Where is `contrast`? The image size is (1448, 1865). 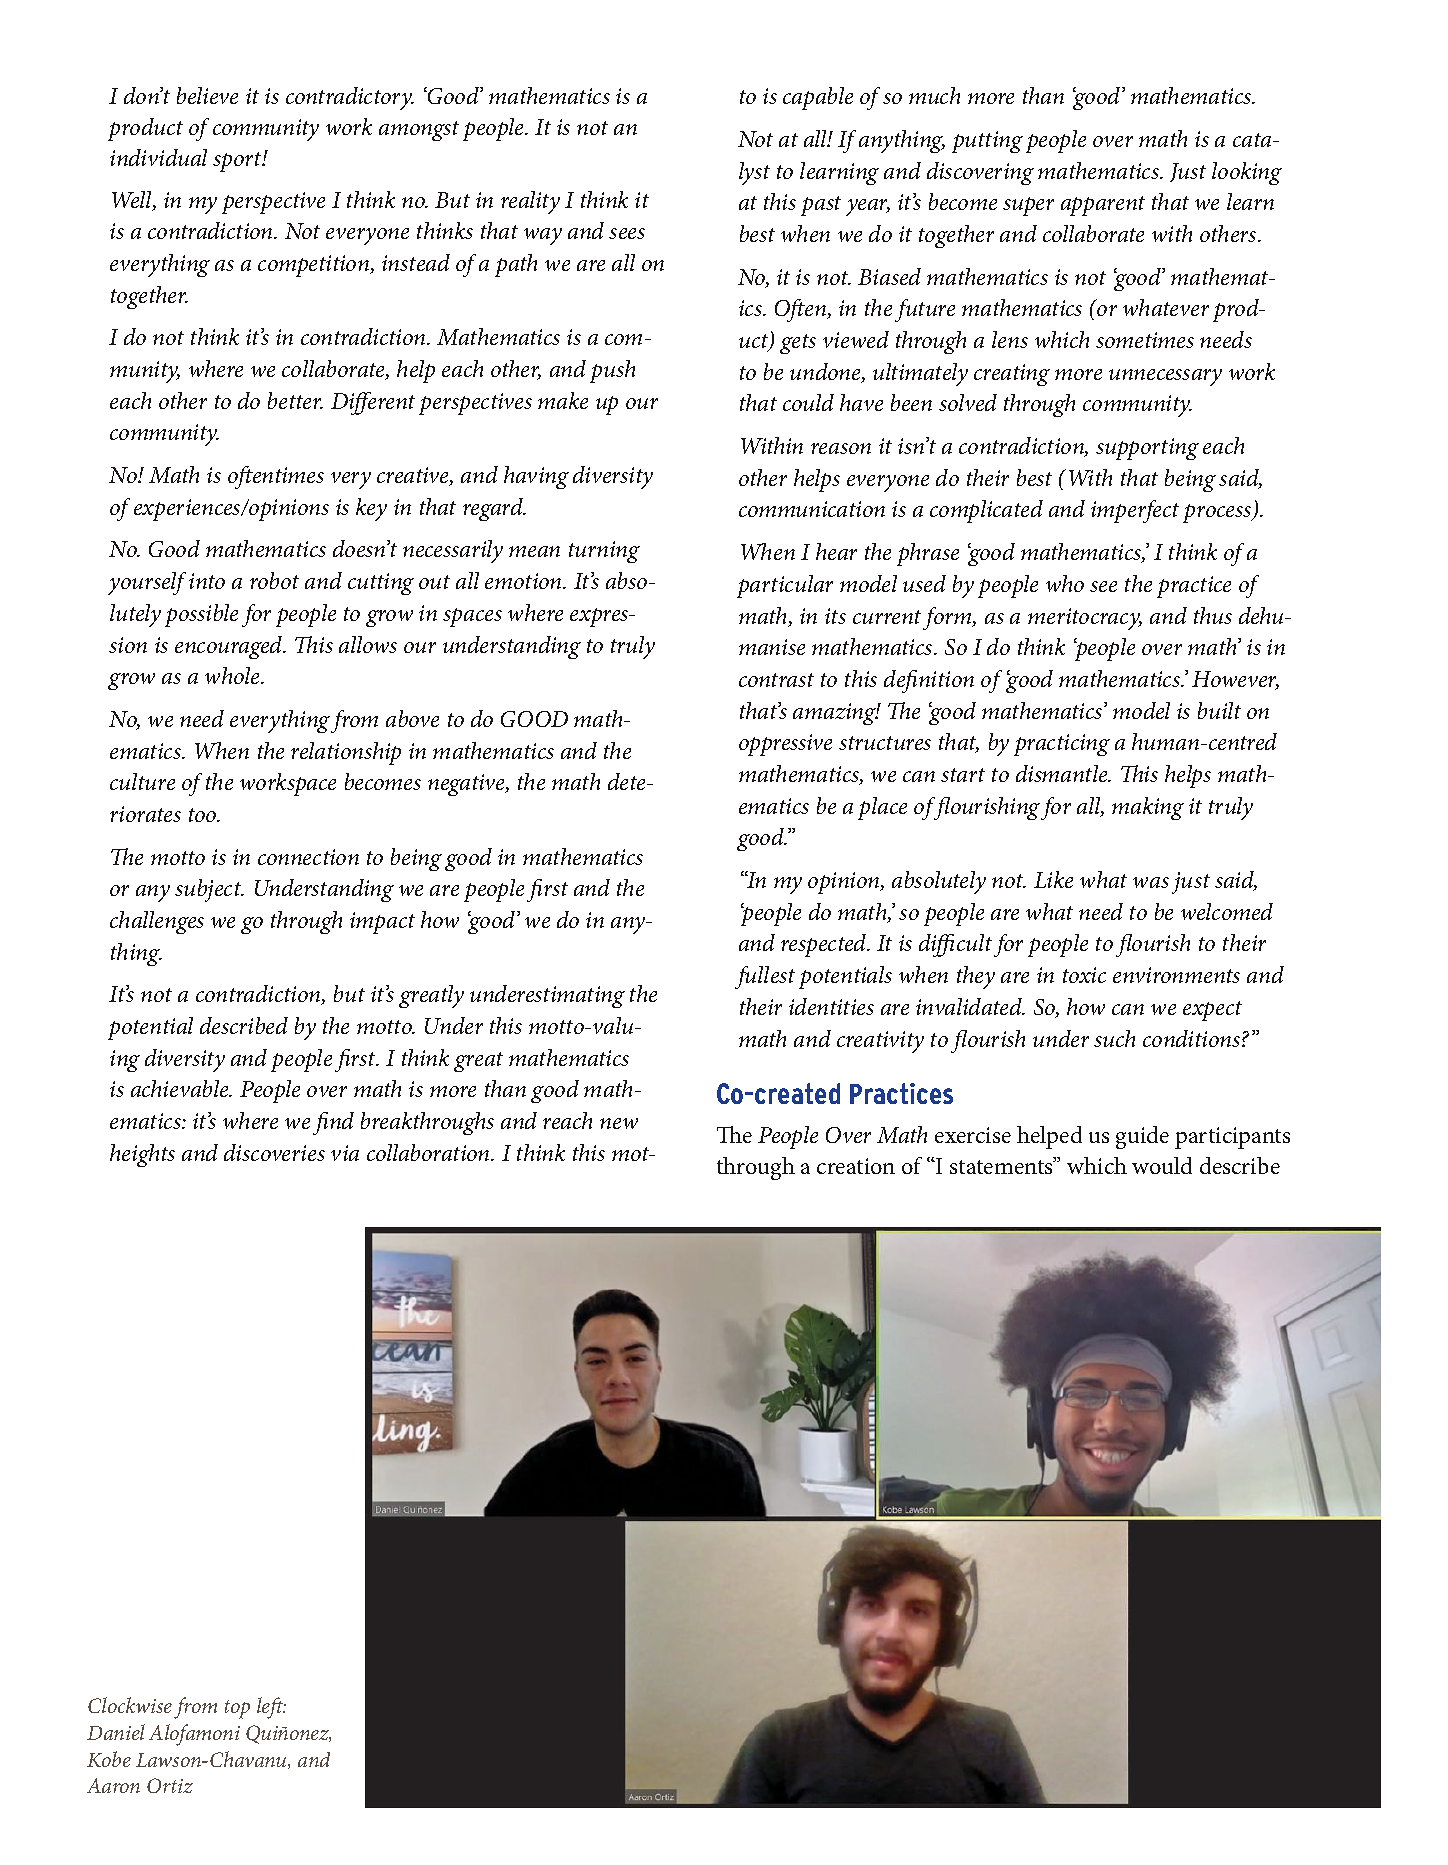 contrast is located at coordinates (776, 680).
